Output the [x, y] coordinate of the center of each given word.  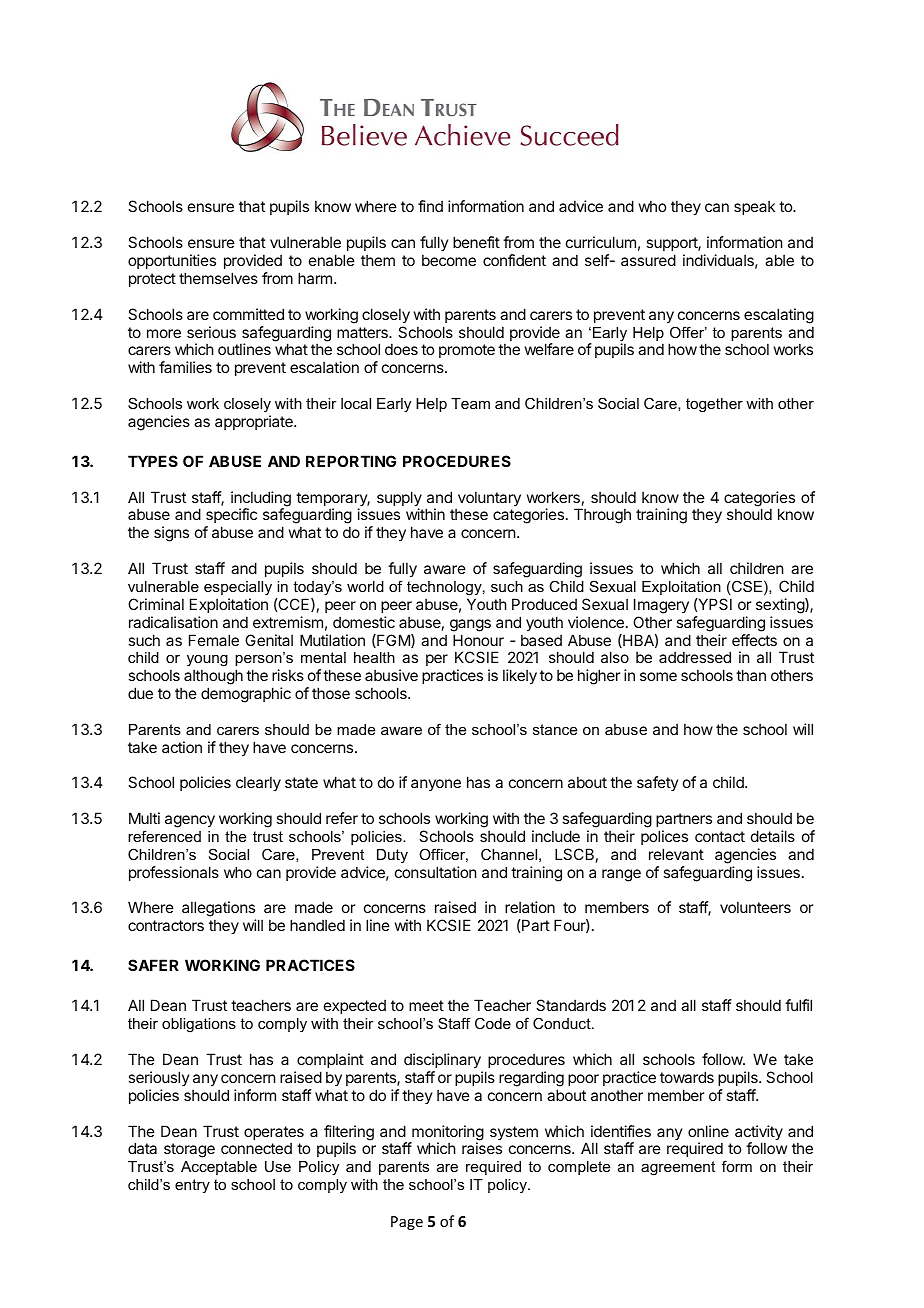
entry [192, 1186]
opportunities [172, 261]
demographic [246, 695]
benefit [476, 242]
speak [754, 207]
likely [520, 676]
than [751, 675]
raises [482, 1148]
